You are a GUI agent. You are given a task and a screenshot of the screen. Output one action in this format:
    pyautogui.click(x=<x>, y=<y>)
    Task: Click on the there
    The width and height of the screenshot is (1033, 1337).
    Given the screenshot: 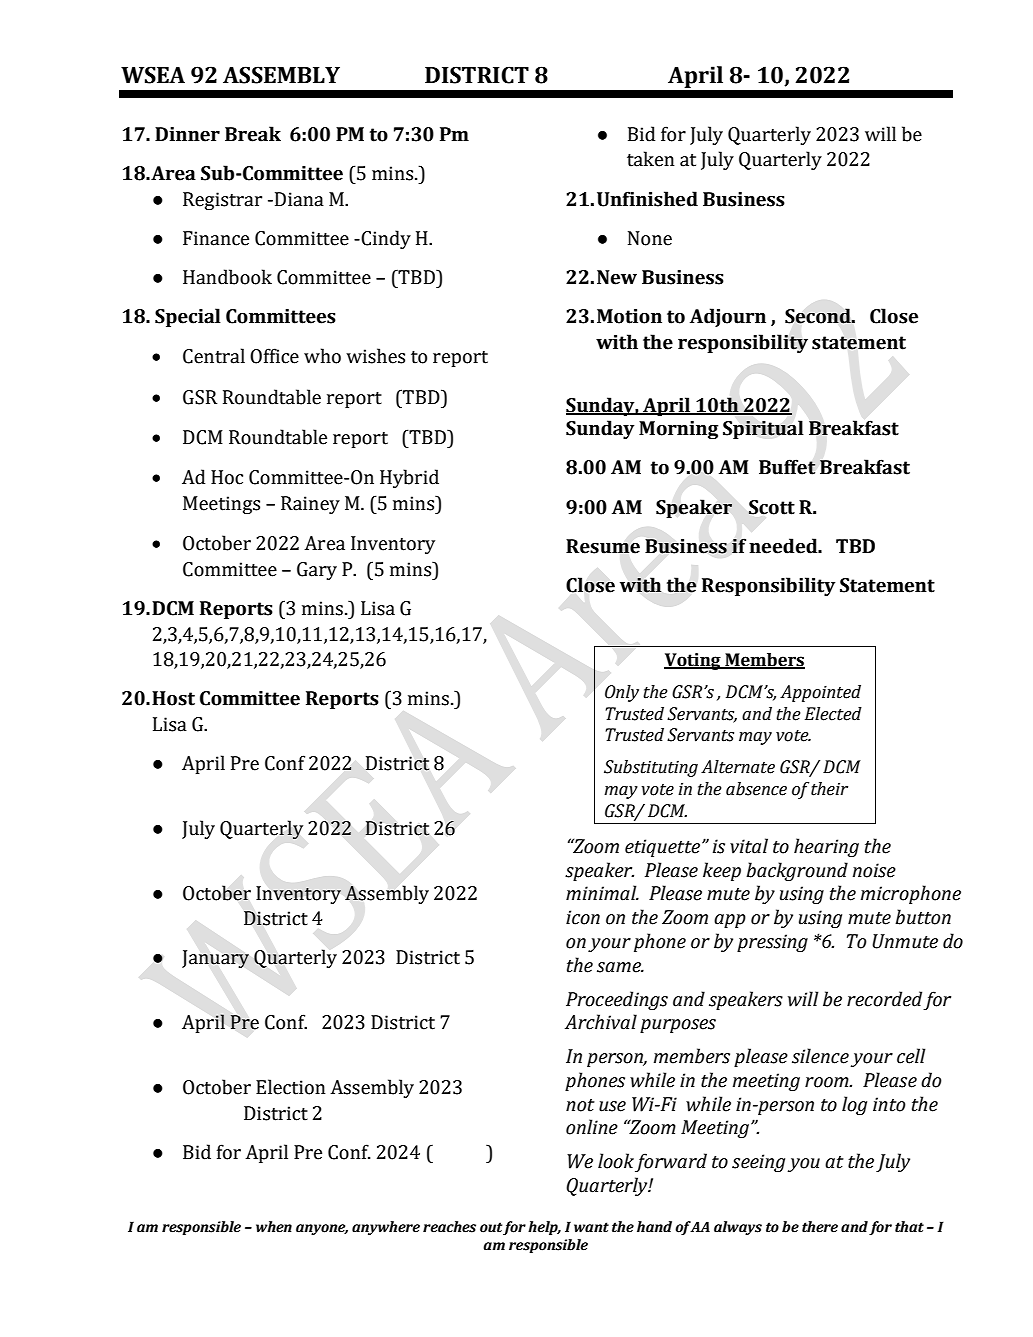 What is the action you would take?
    pyautogui.click(x=820, y=1227)
